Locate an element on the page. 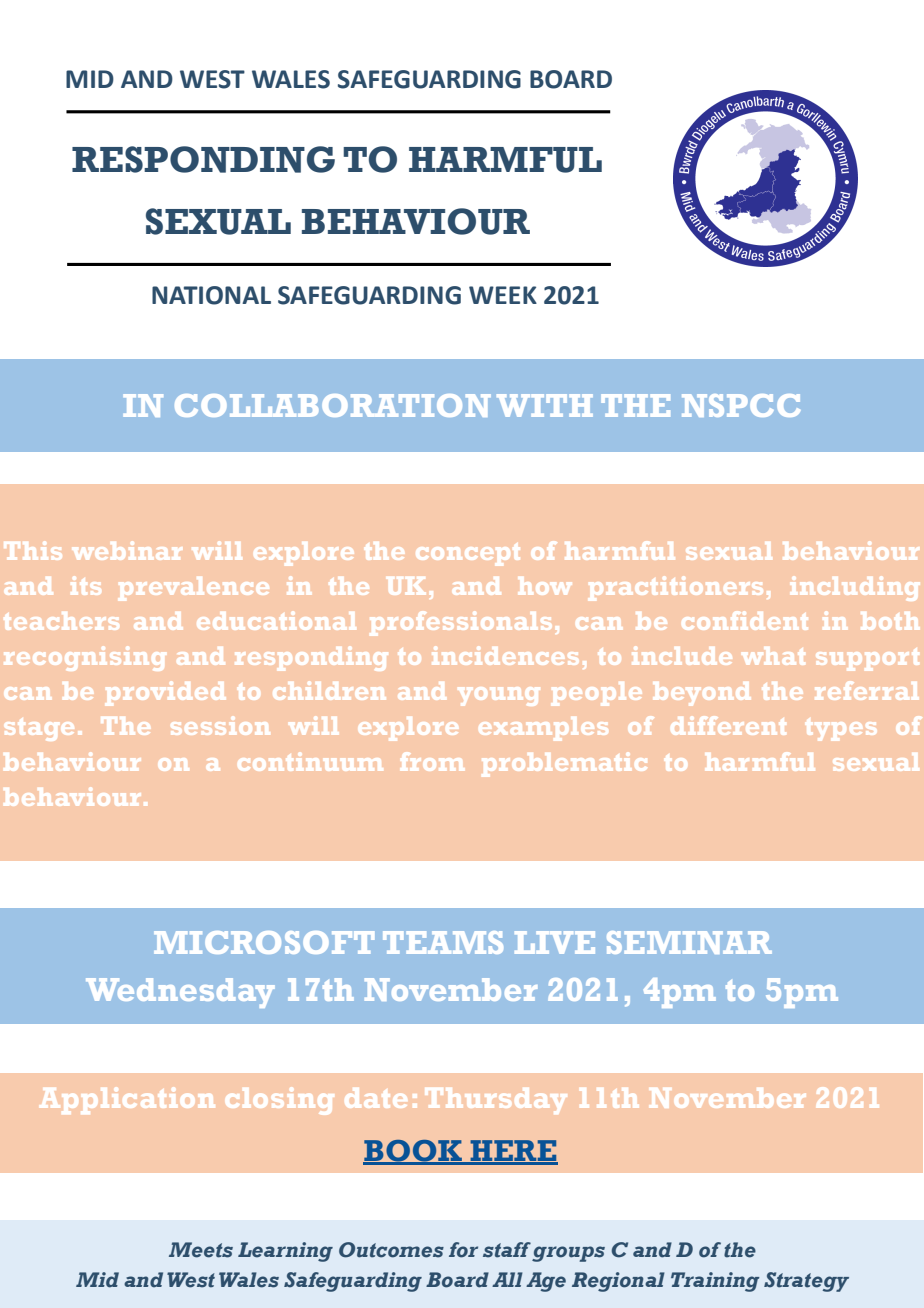 This image has height=1308, width=924. staff is located at coordinates (507, 1250).
